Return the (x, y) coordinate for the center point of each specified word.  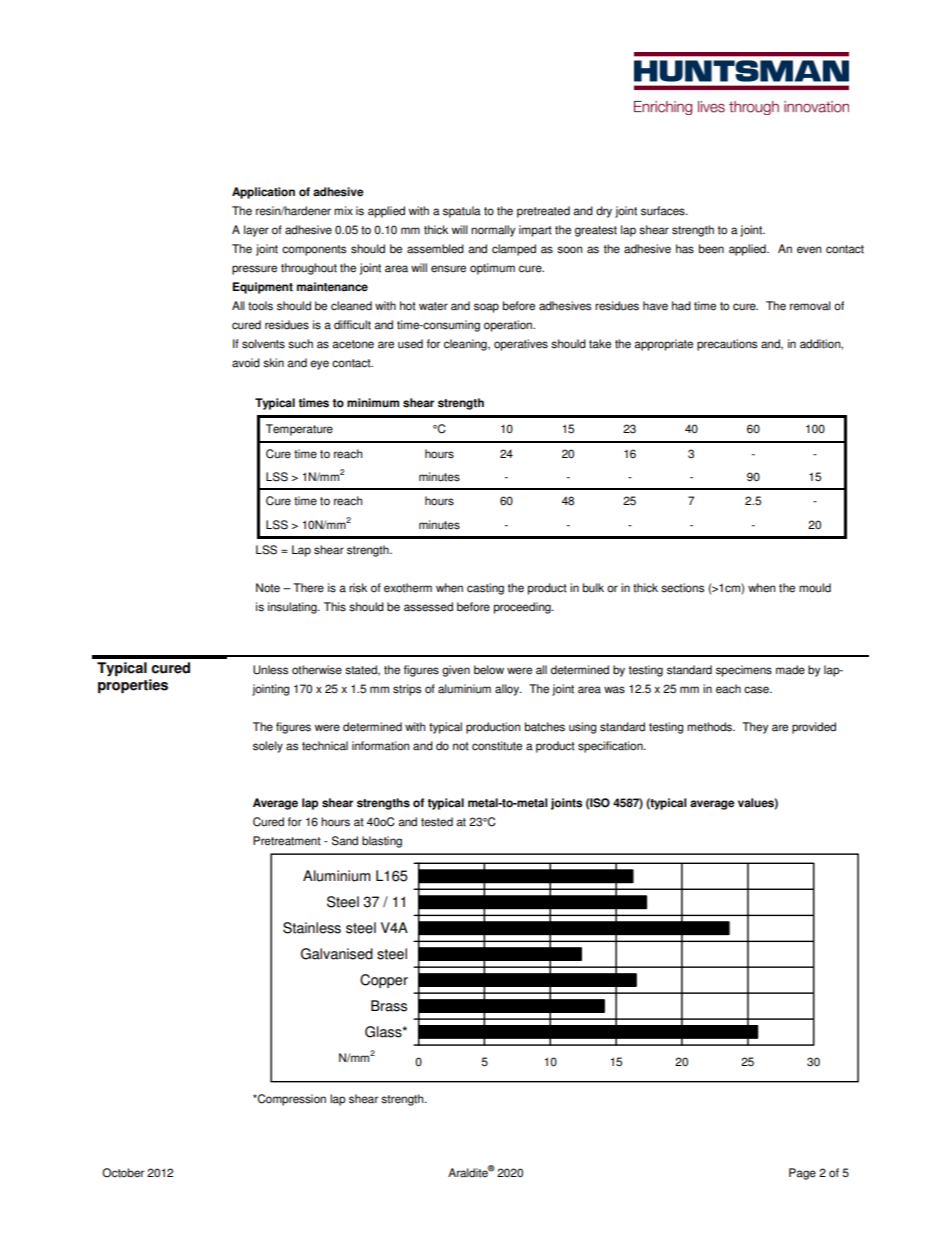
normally (493, 231)
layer (256, 231)
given (456, 671)
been (711, 249)
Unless (270, 670)
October (123, 1173)
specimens (744, 671)
